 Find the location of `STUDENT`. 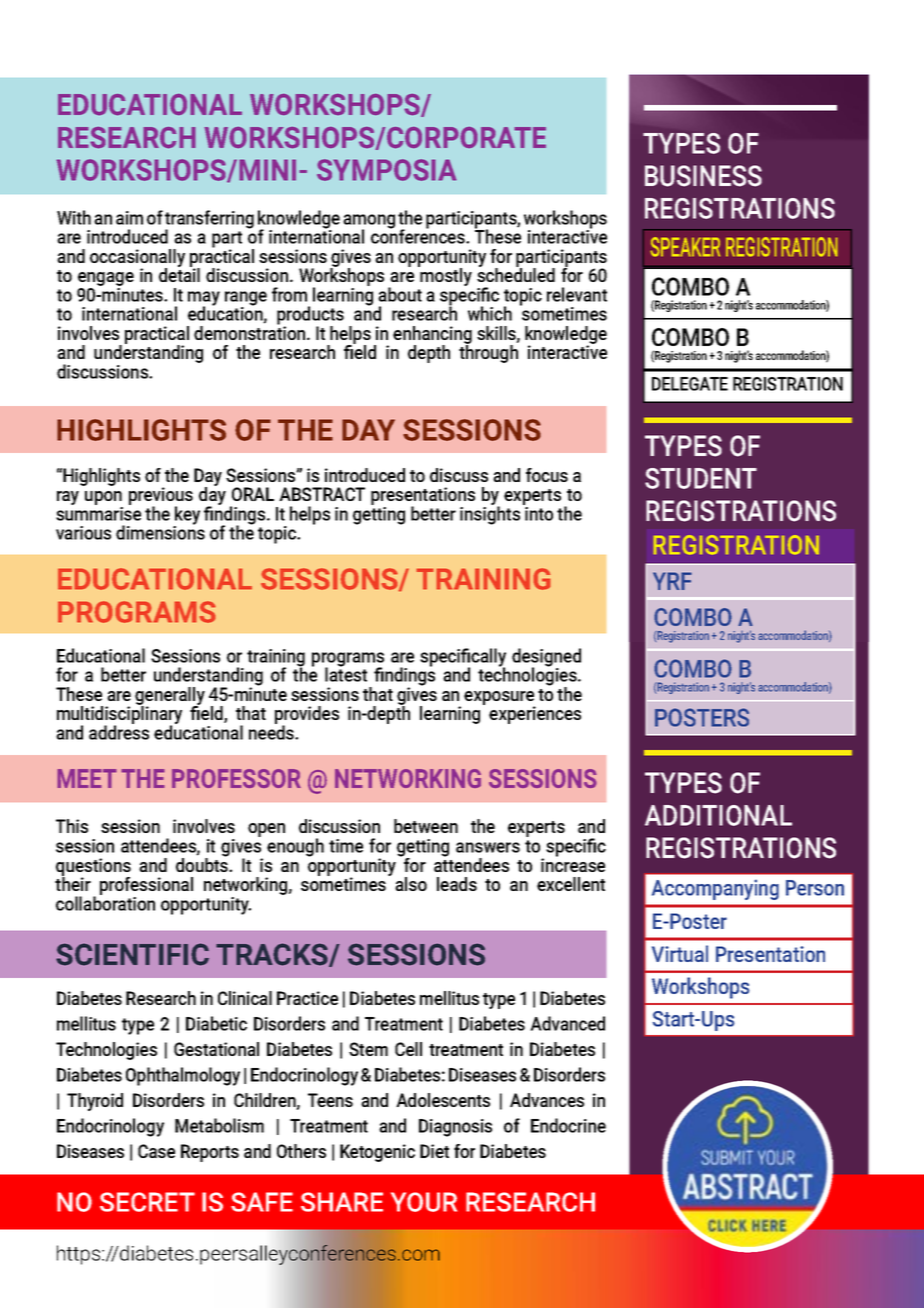

STUDENT is located at coordinates (701, 478).
